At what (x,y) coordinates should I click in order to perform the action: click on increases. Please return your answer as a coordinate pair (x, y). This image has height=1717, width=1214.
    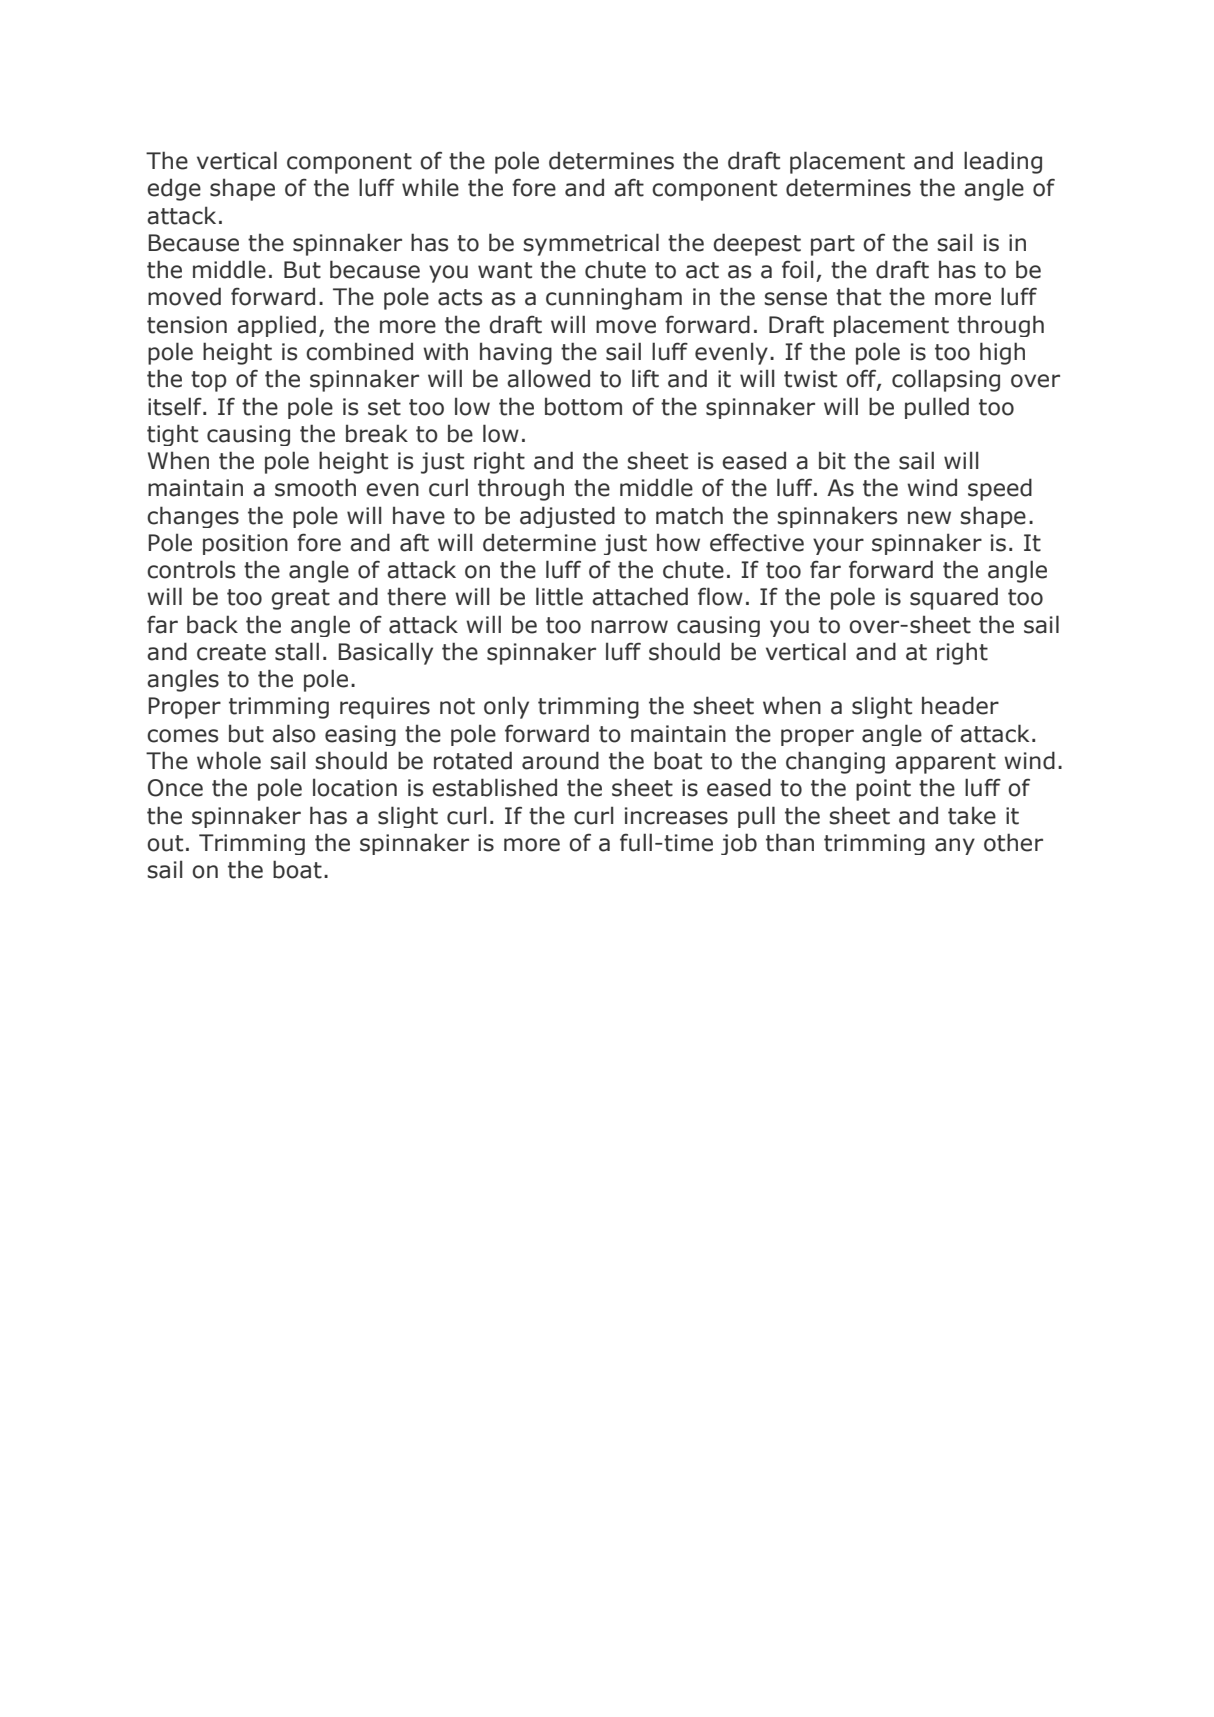
    Looking at the image, I should click on (676, 816).
